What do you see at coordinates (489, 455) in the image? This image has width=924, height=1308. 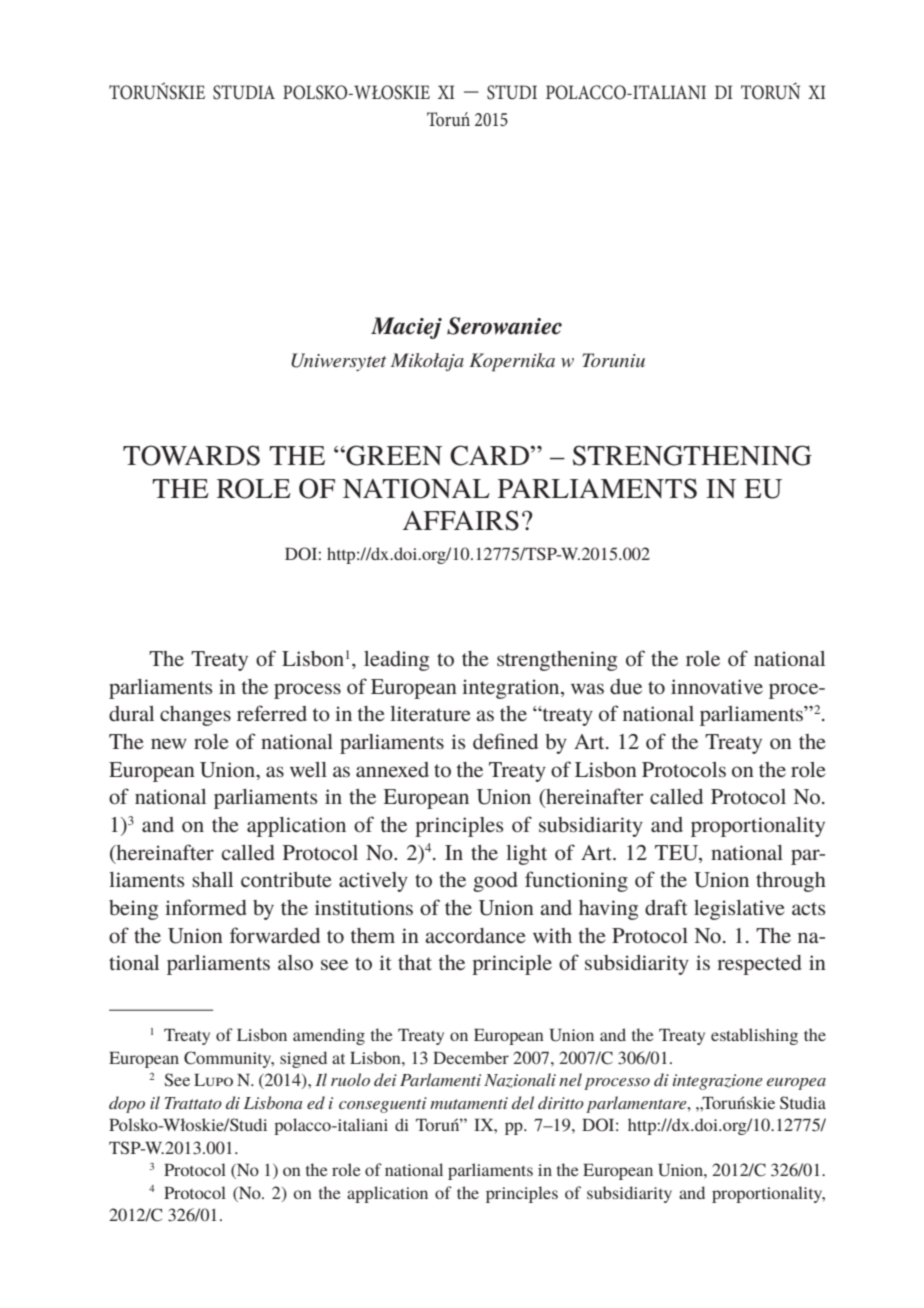 I see `CARD` at bounding box center [489, 455].
